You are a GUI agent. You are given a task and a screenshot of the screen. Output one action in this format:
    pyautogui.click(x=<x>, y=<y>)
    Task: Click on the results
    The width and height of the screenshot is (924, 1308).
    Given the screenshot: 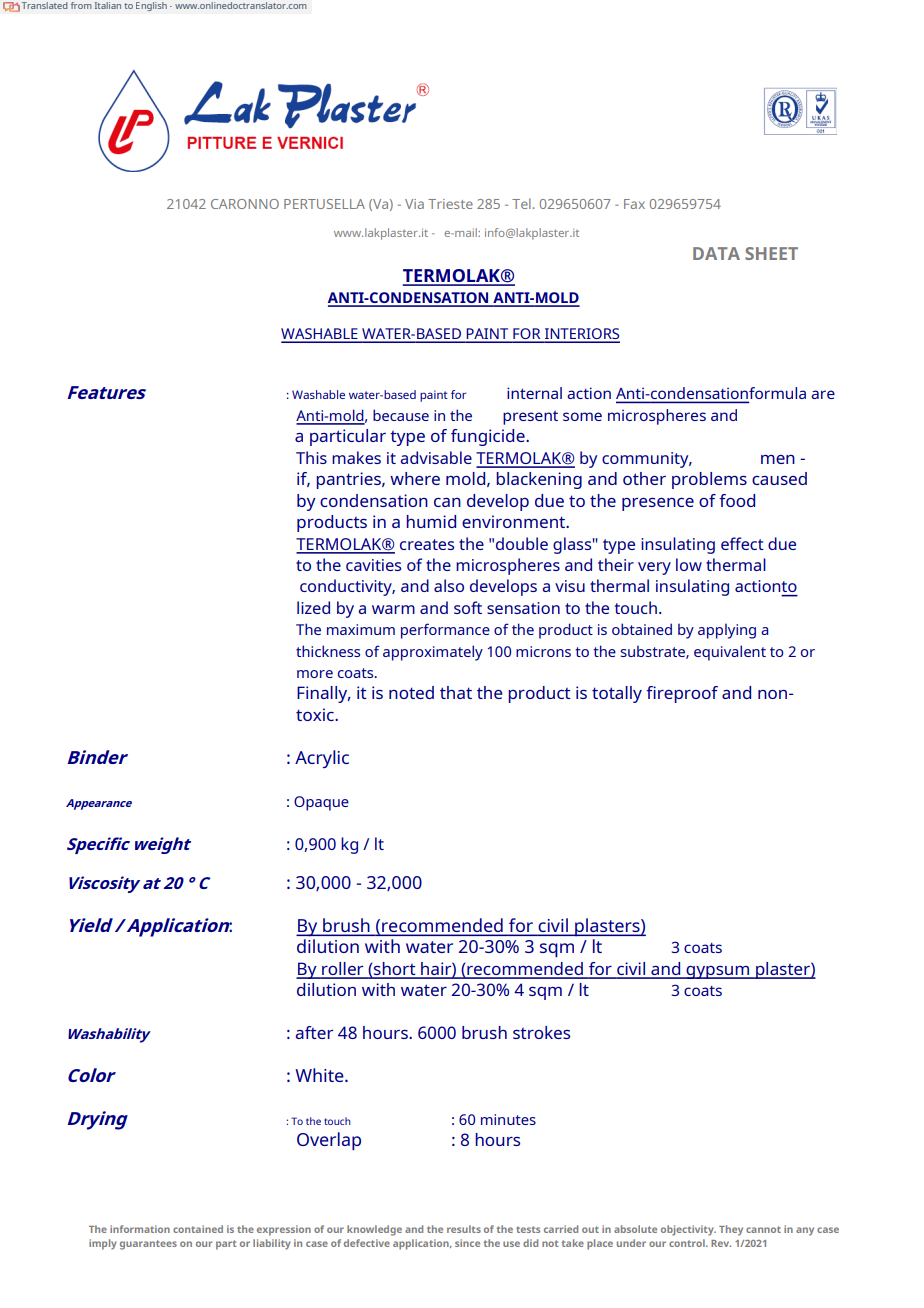 What is the action you would take?
    pyautogui.click(x=464, y=1229)
